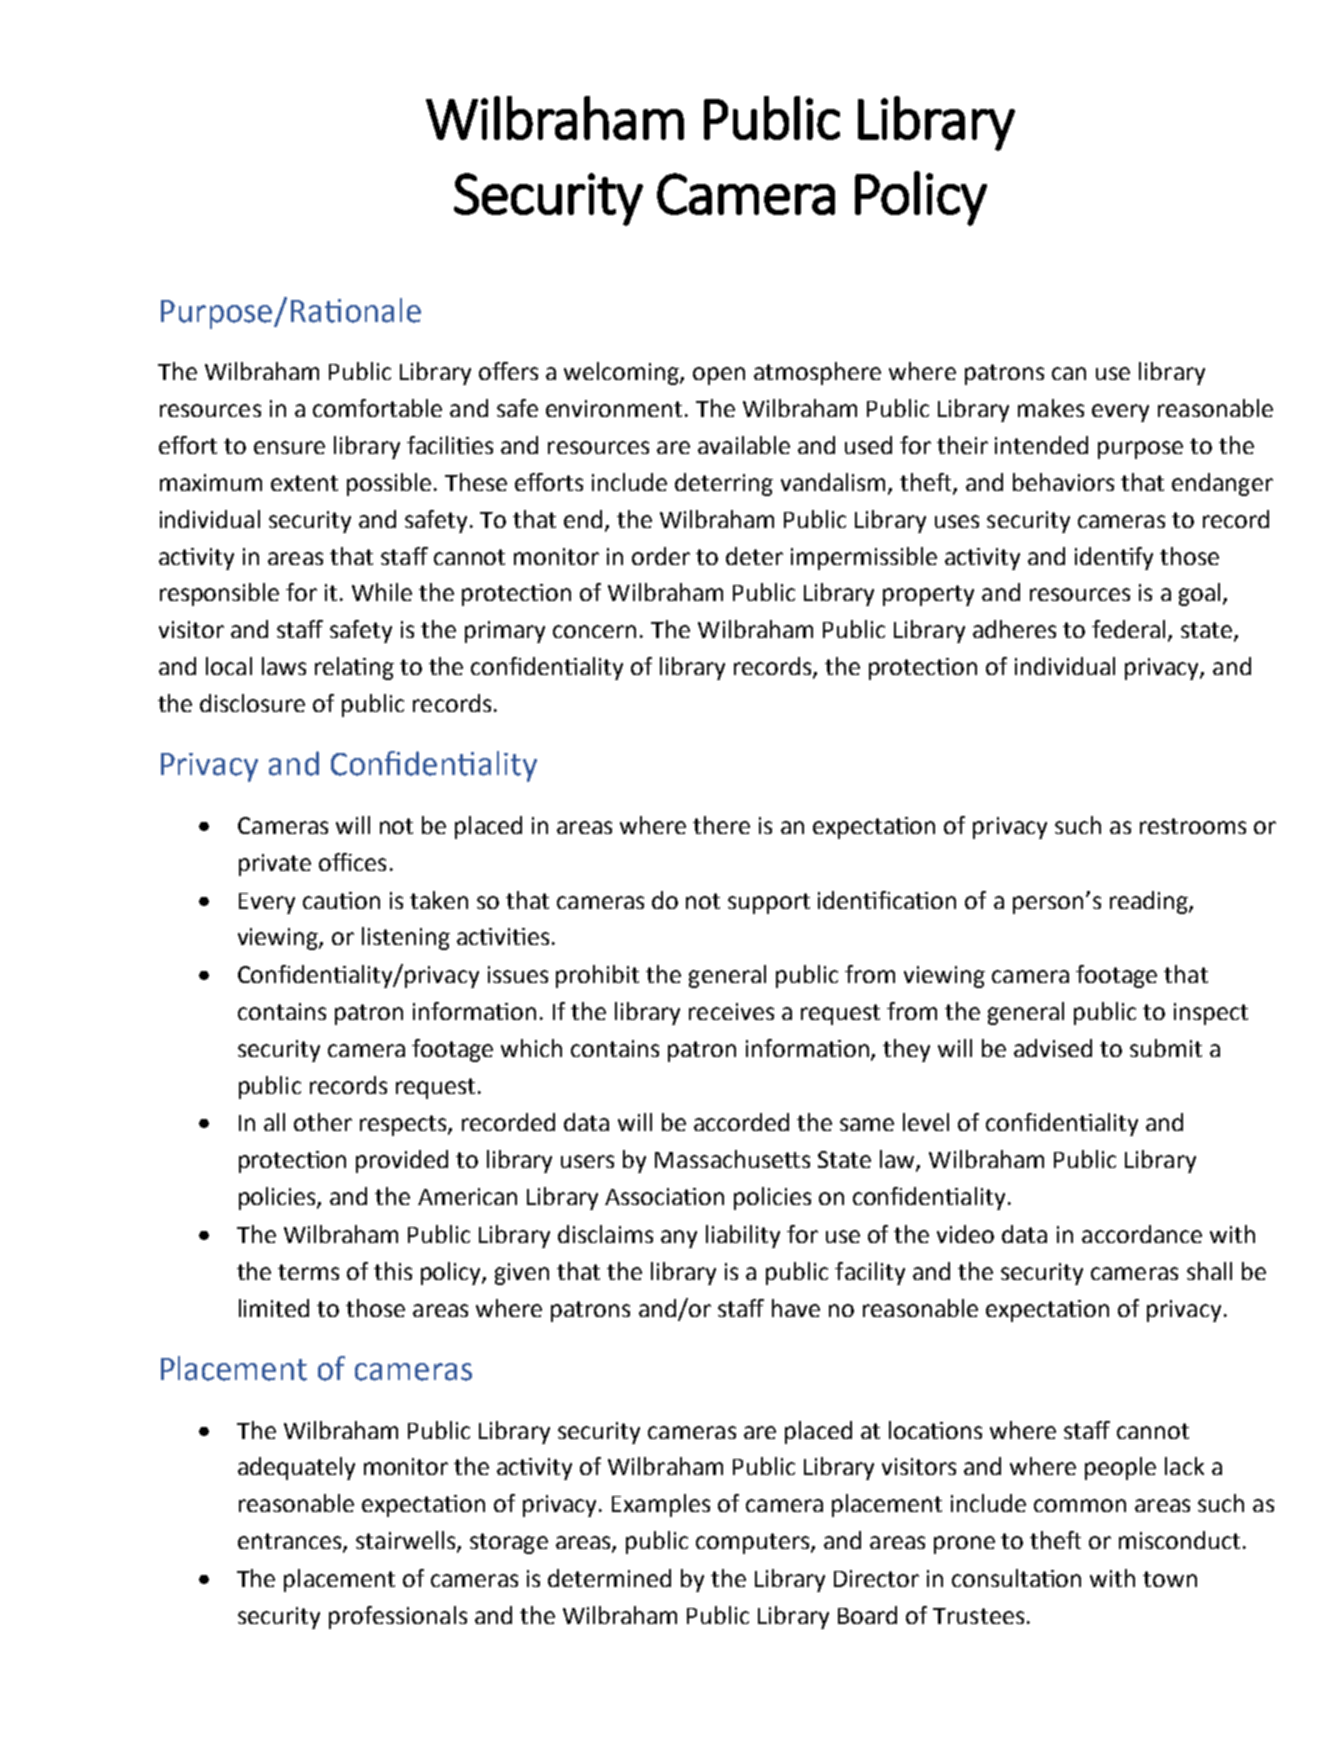 This screenshot has width=1342, height=1737. What do you see at coordinates (377, 408) in the screenshot?
I see `comfortable` at bounding box center [377, 408].
